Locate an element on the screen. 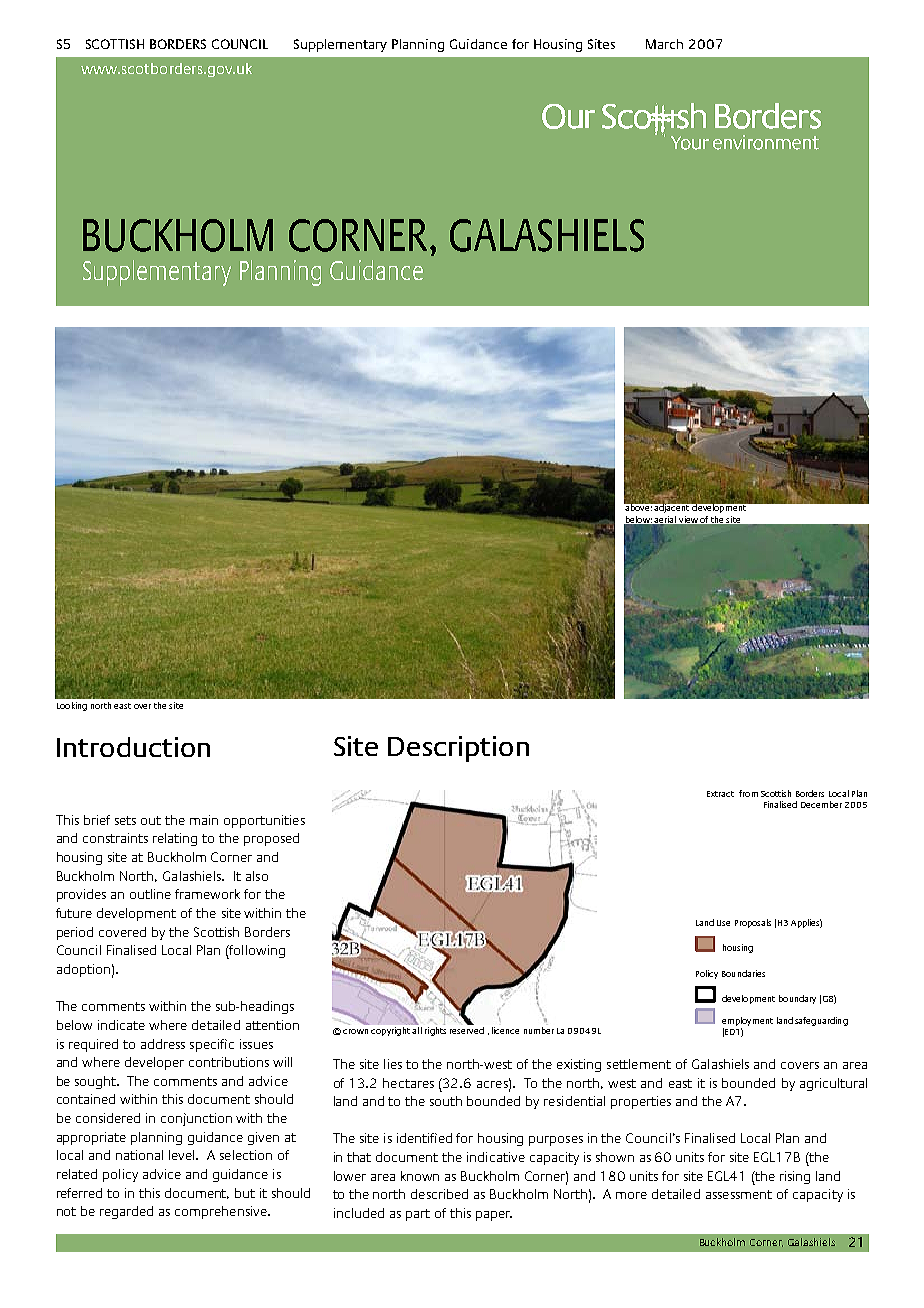 The image size is (924, 1308). described is located at coordinates (439, 1194).
